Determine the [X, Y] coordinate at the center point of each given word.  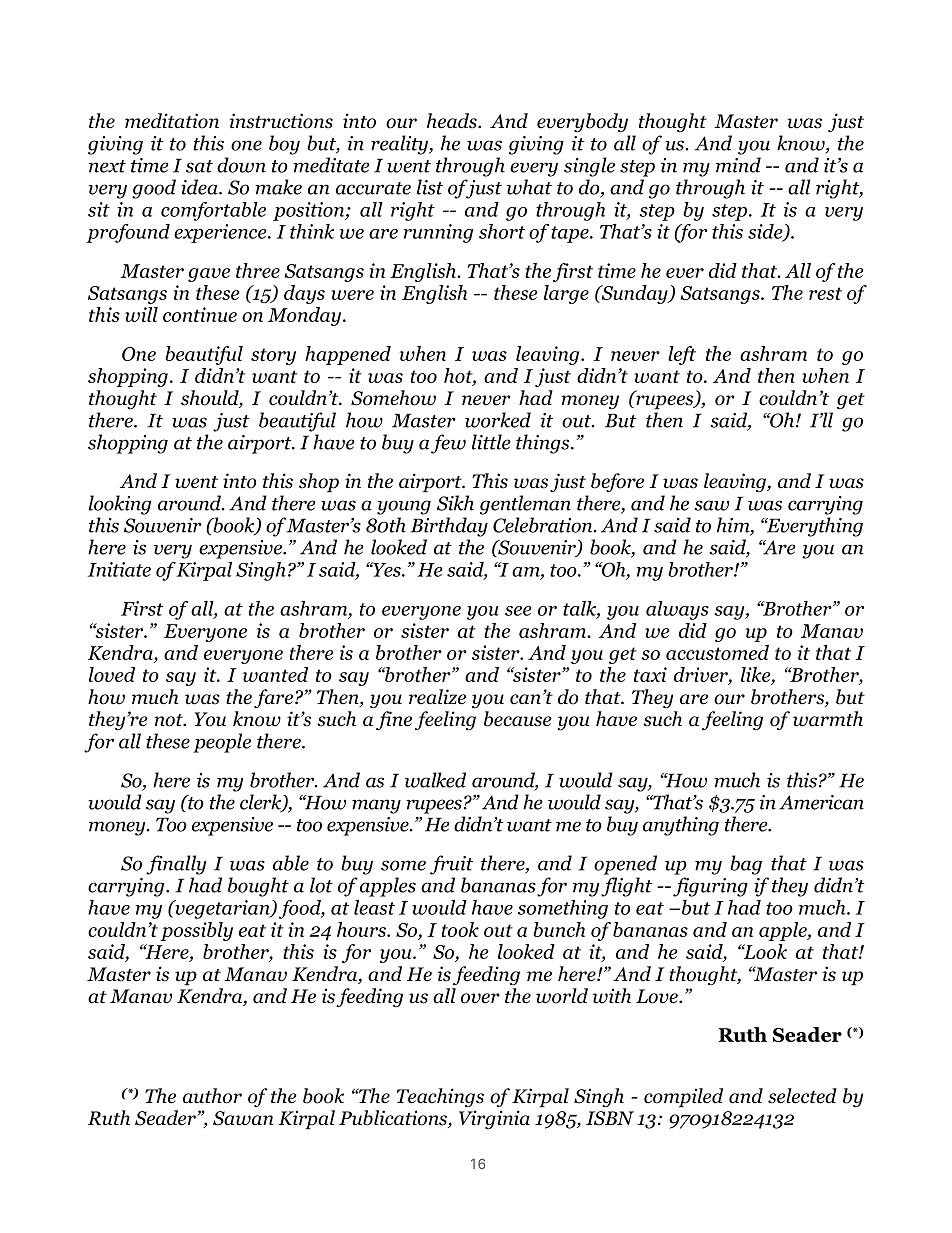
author [212, 1096]
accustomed [717, 652]
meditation [172, 121]
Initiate [119, 569]
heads [453, 121]
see [518, 611]
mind [738, 165]
